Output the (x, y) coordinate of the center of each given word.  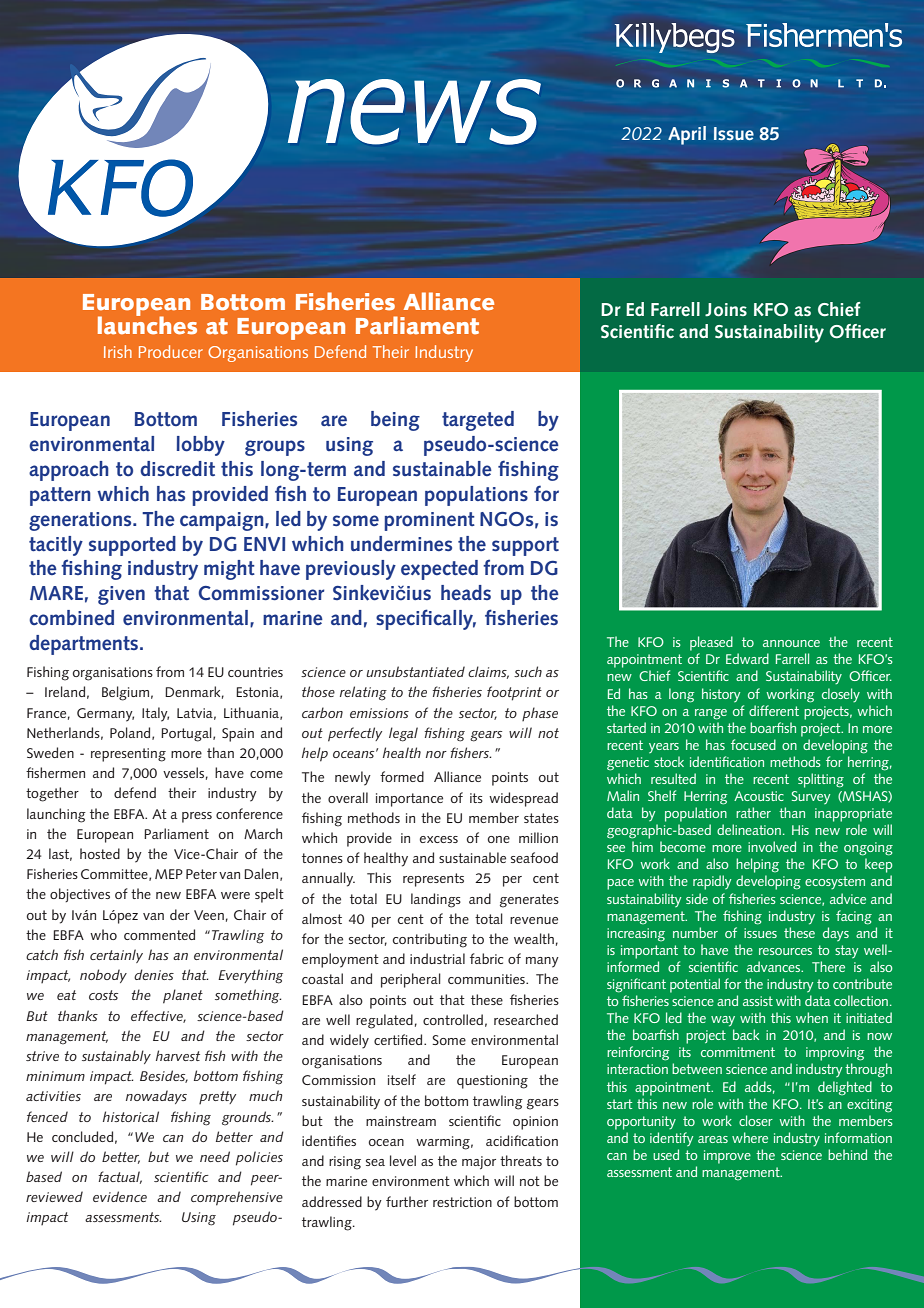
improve (727, 1157)
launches (147, 325)
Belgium (125, 693)
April (687, 135)
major (479, 1163)
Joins (726, 310)
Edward (747, 658)
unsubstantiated (415, 671)
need (215, 1156)
